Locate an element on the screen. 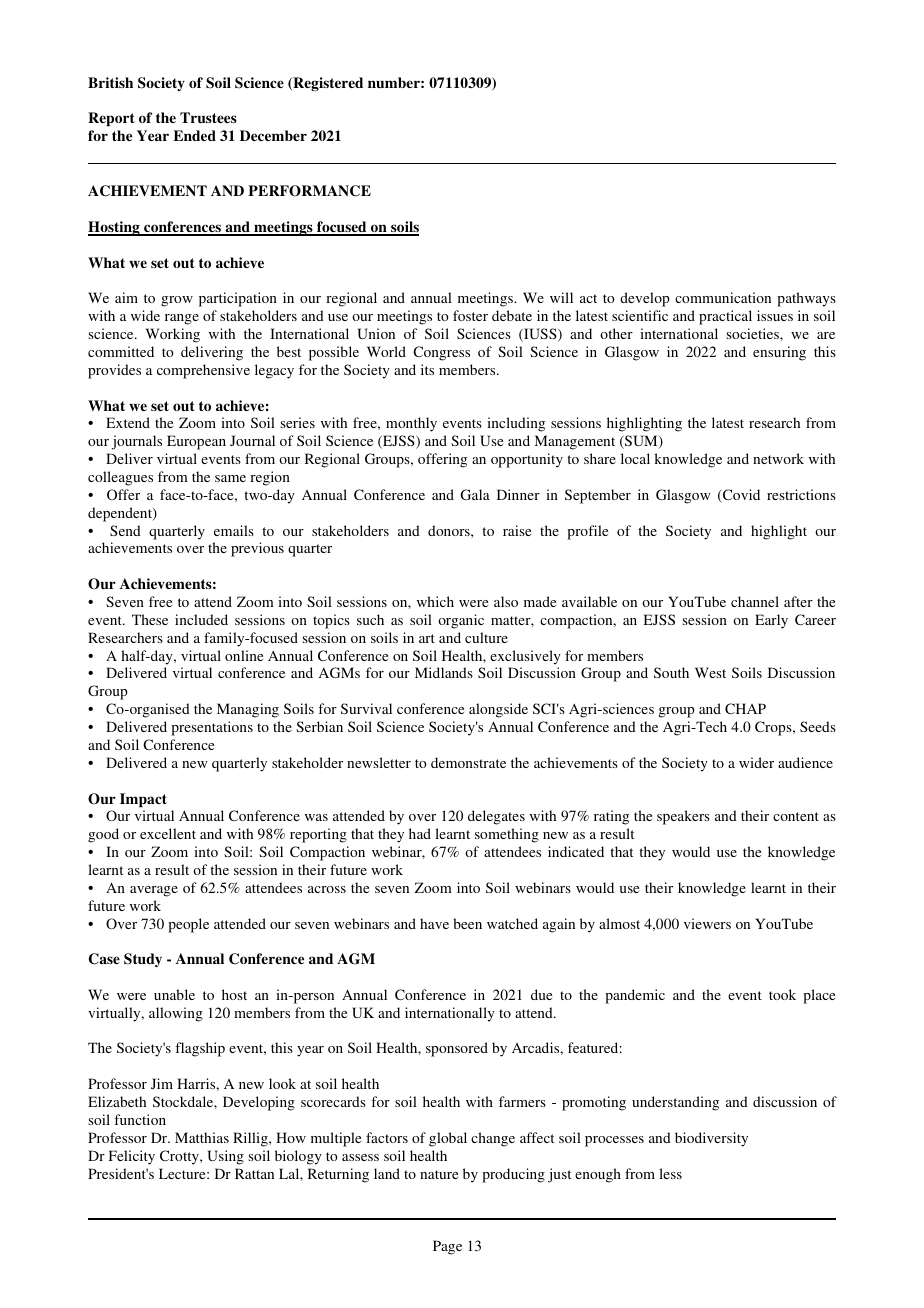  culture is located at coordinates (486, 637).
